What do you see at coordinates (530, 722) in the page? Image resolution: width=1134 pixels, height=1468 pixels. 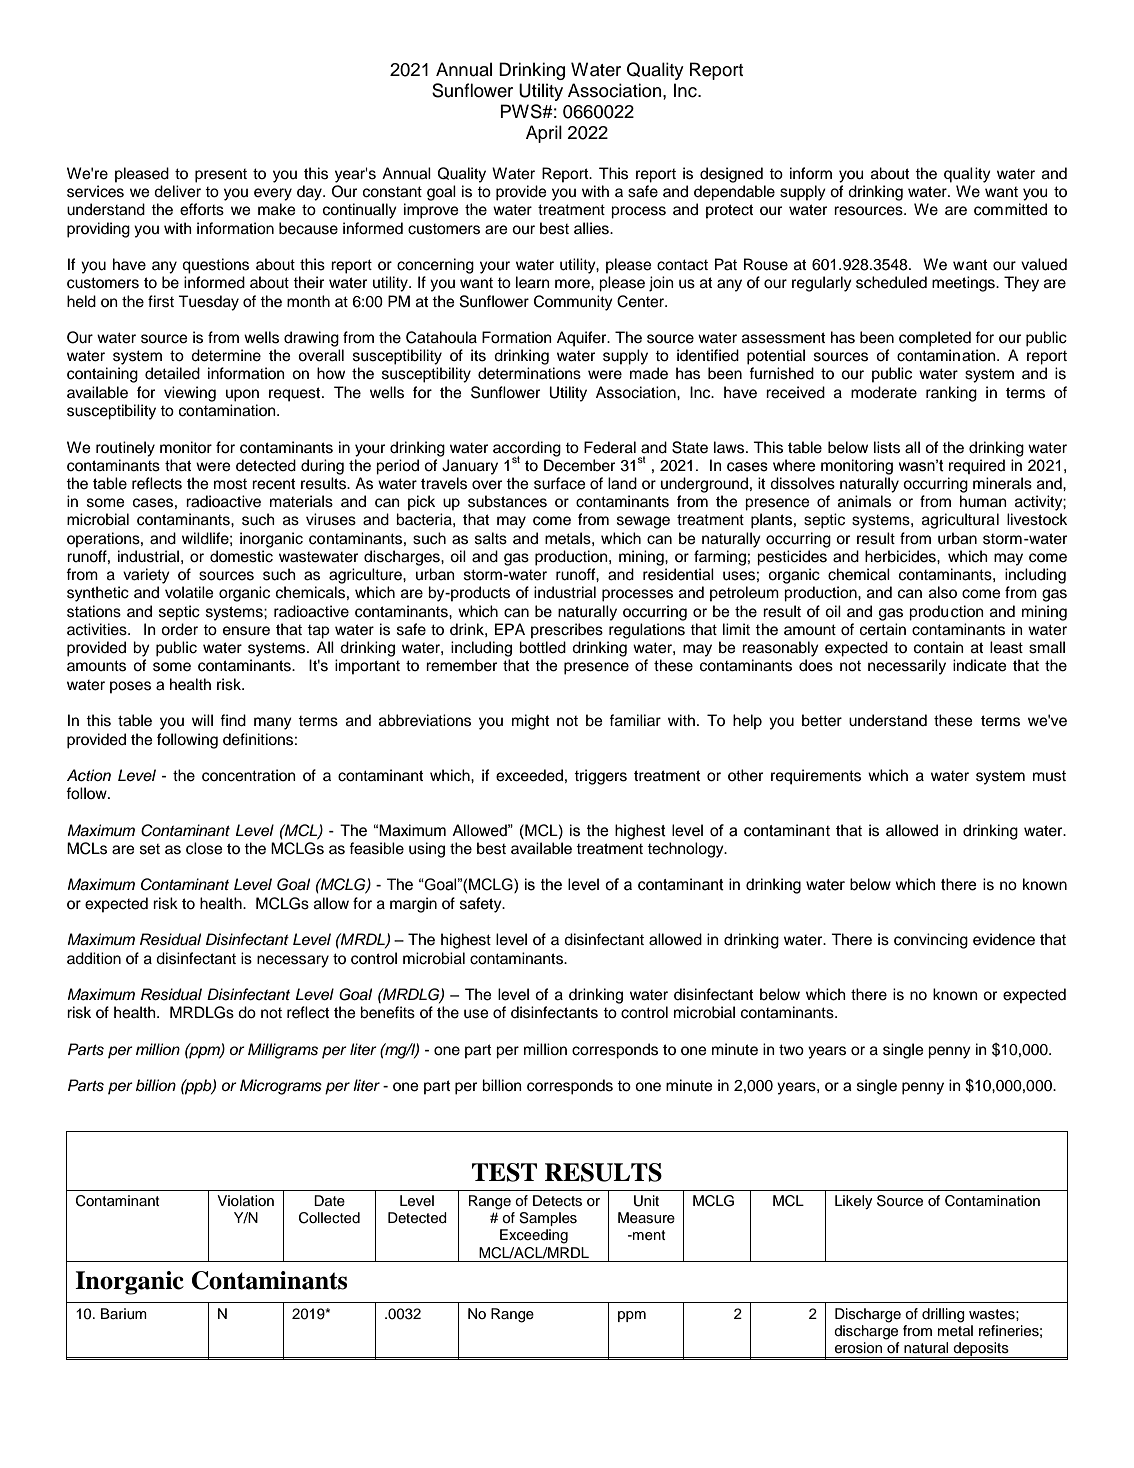 I see `might` at bounding box center [530, 722].
